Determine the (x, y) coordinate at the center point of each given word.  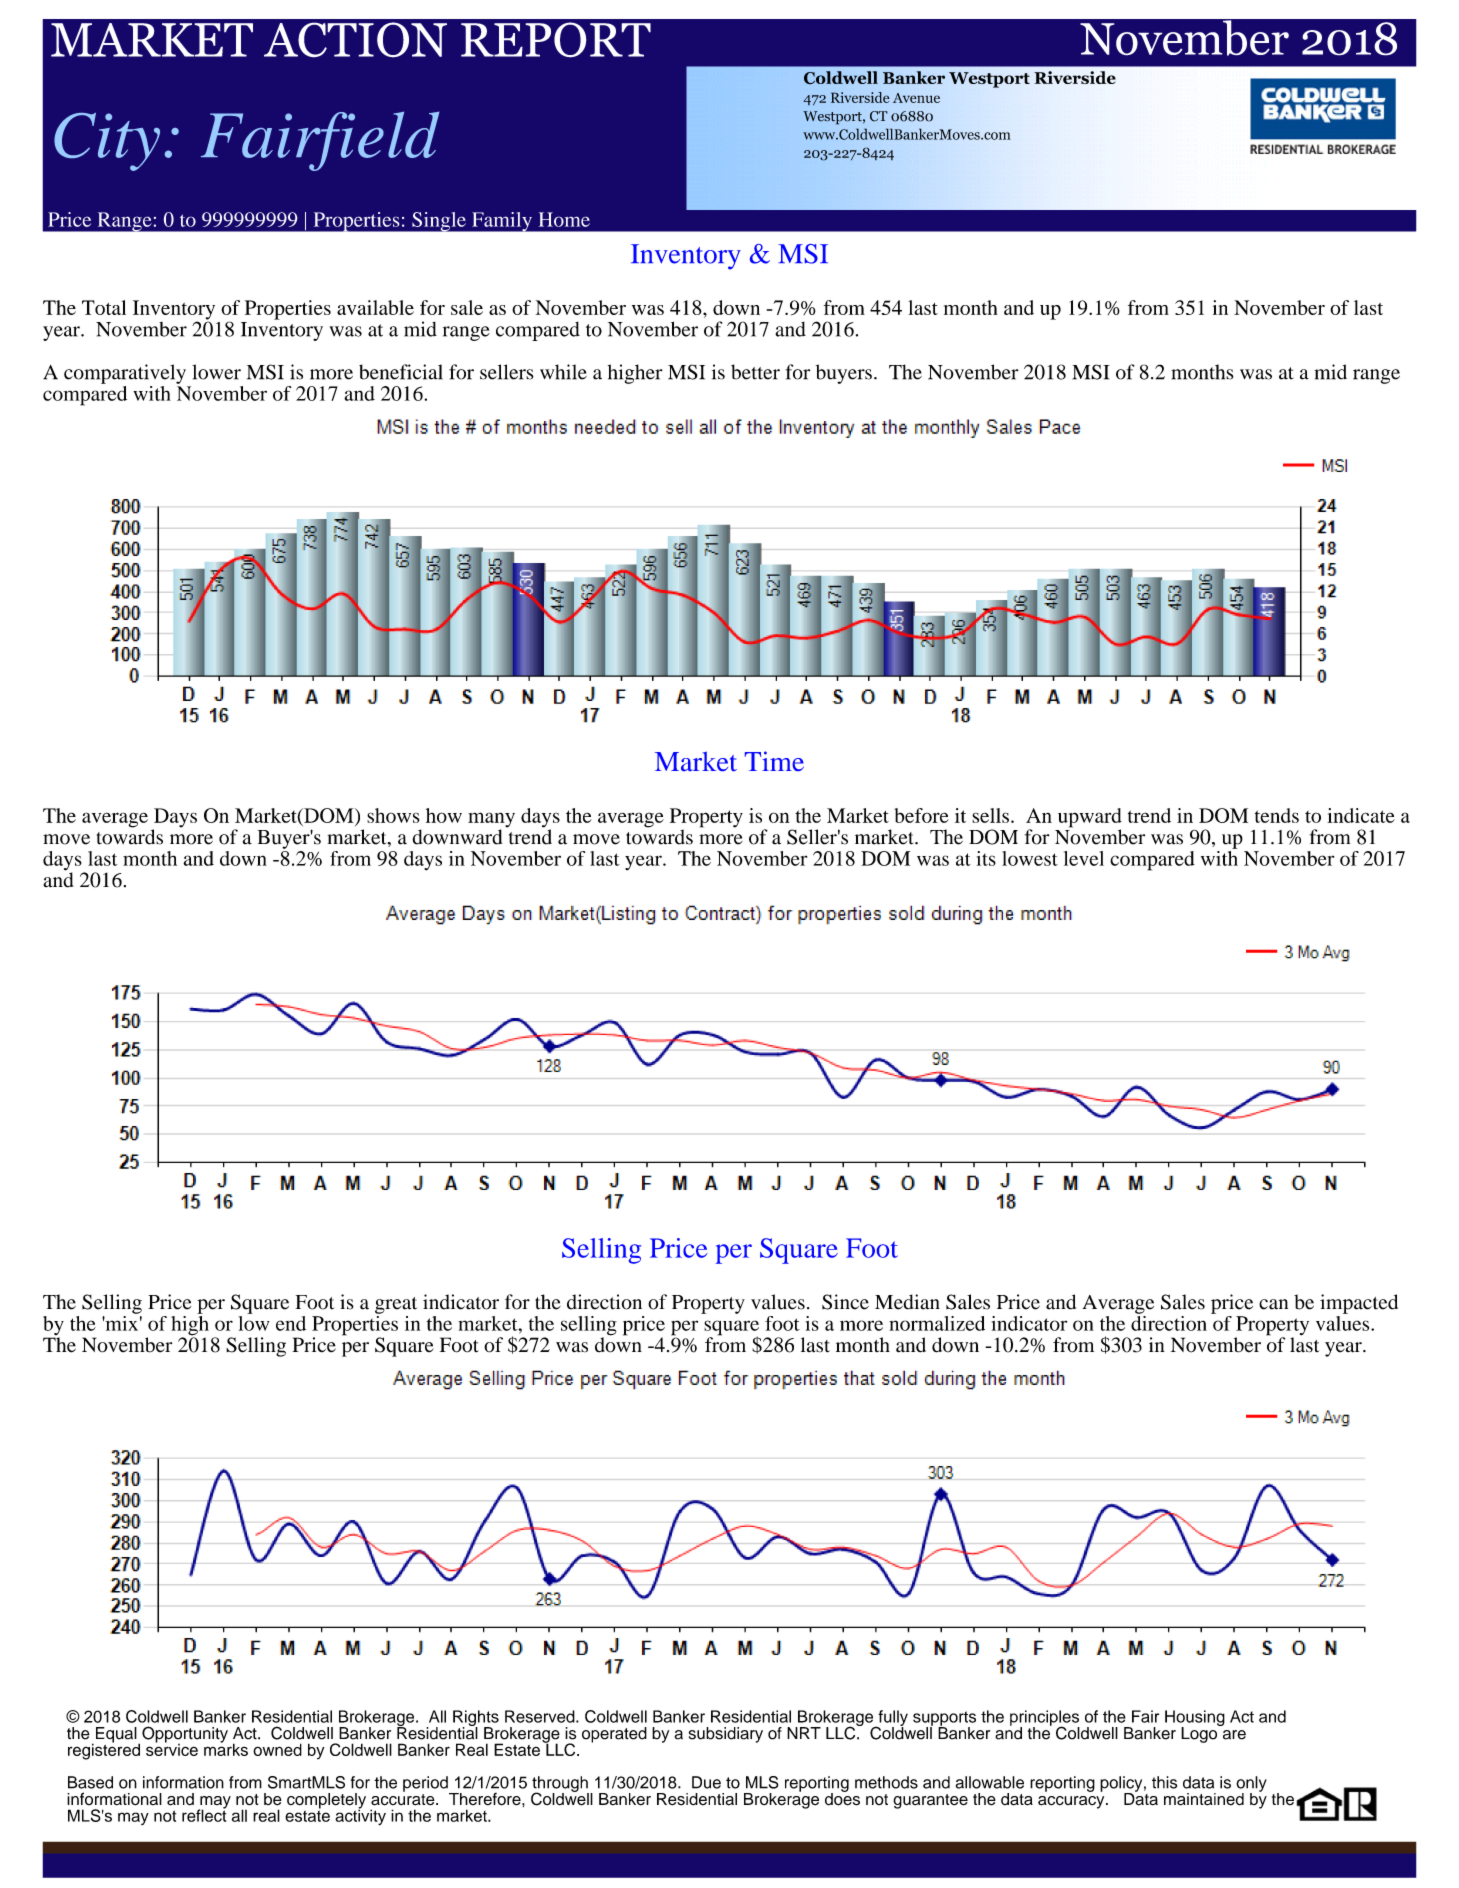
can (1273, 1304)
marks (226, 1748)
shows (393, 815)
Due (706, 1782)
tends (1277, 815)
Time (774, 761)
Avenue (916, 98)
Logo (1200, 1734)
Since (845, 1302)
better (755, 372)
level (1084, 858)
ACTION (355, 40)
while (563, 372)
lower (216, 372)
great (396, 1305)
